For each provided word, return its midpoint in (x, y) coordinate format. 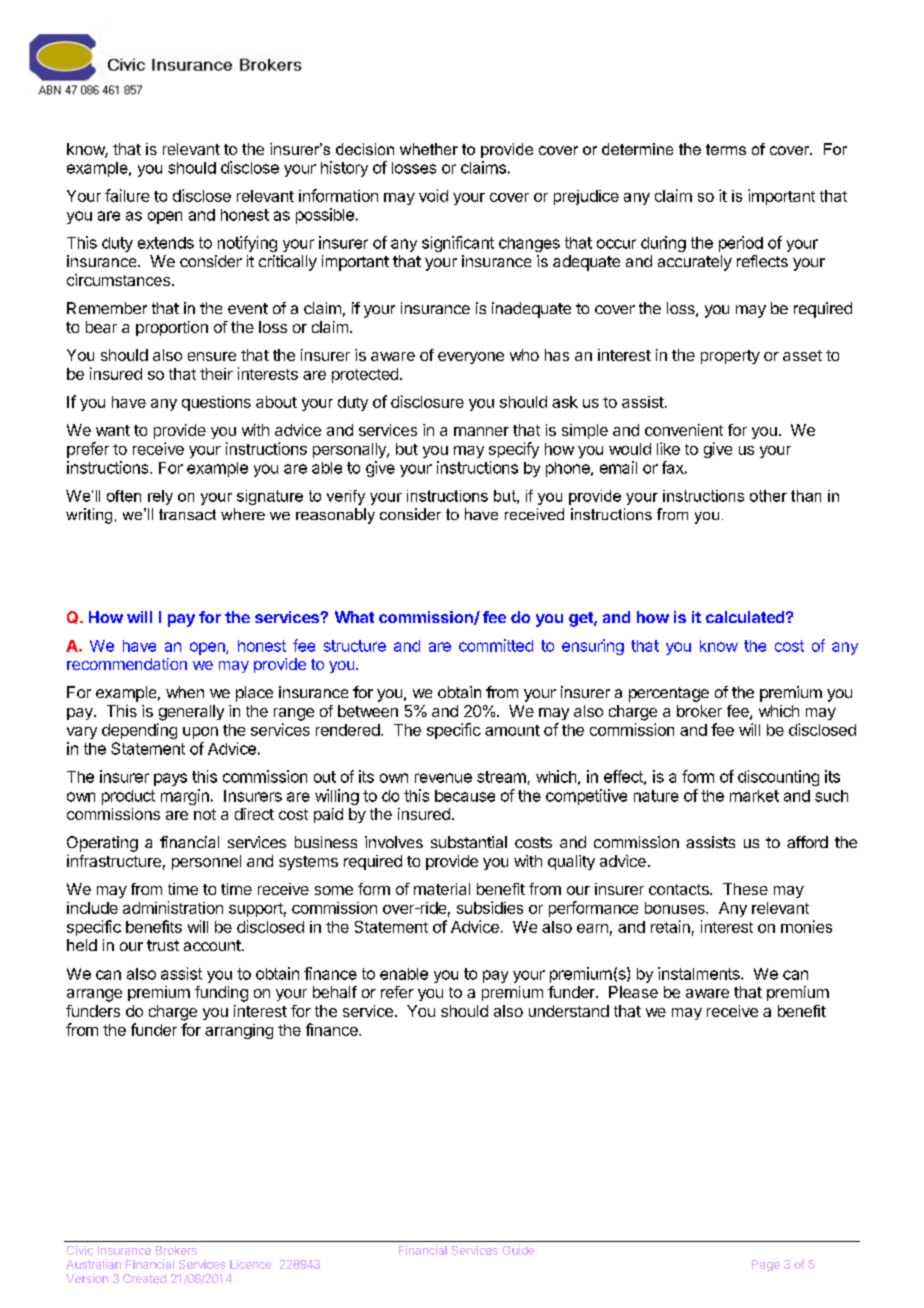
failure (127, 195)
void (433, 195)
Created (144, 1278)
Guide (518, 1250)
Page (766, 1265)
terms (726, 149)
